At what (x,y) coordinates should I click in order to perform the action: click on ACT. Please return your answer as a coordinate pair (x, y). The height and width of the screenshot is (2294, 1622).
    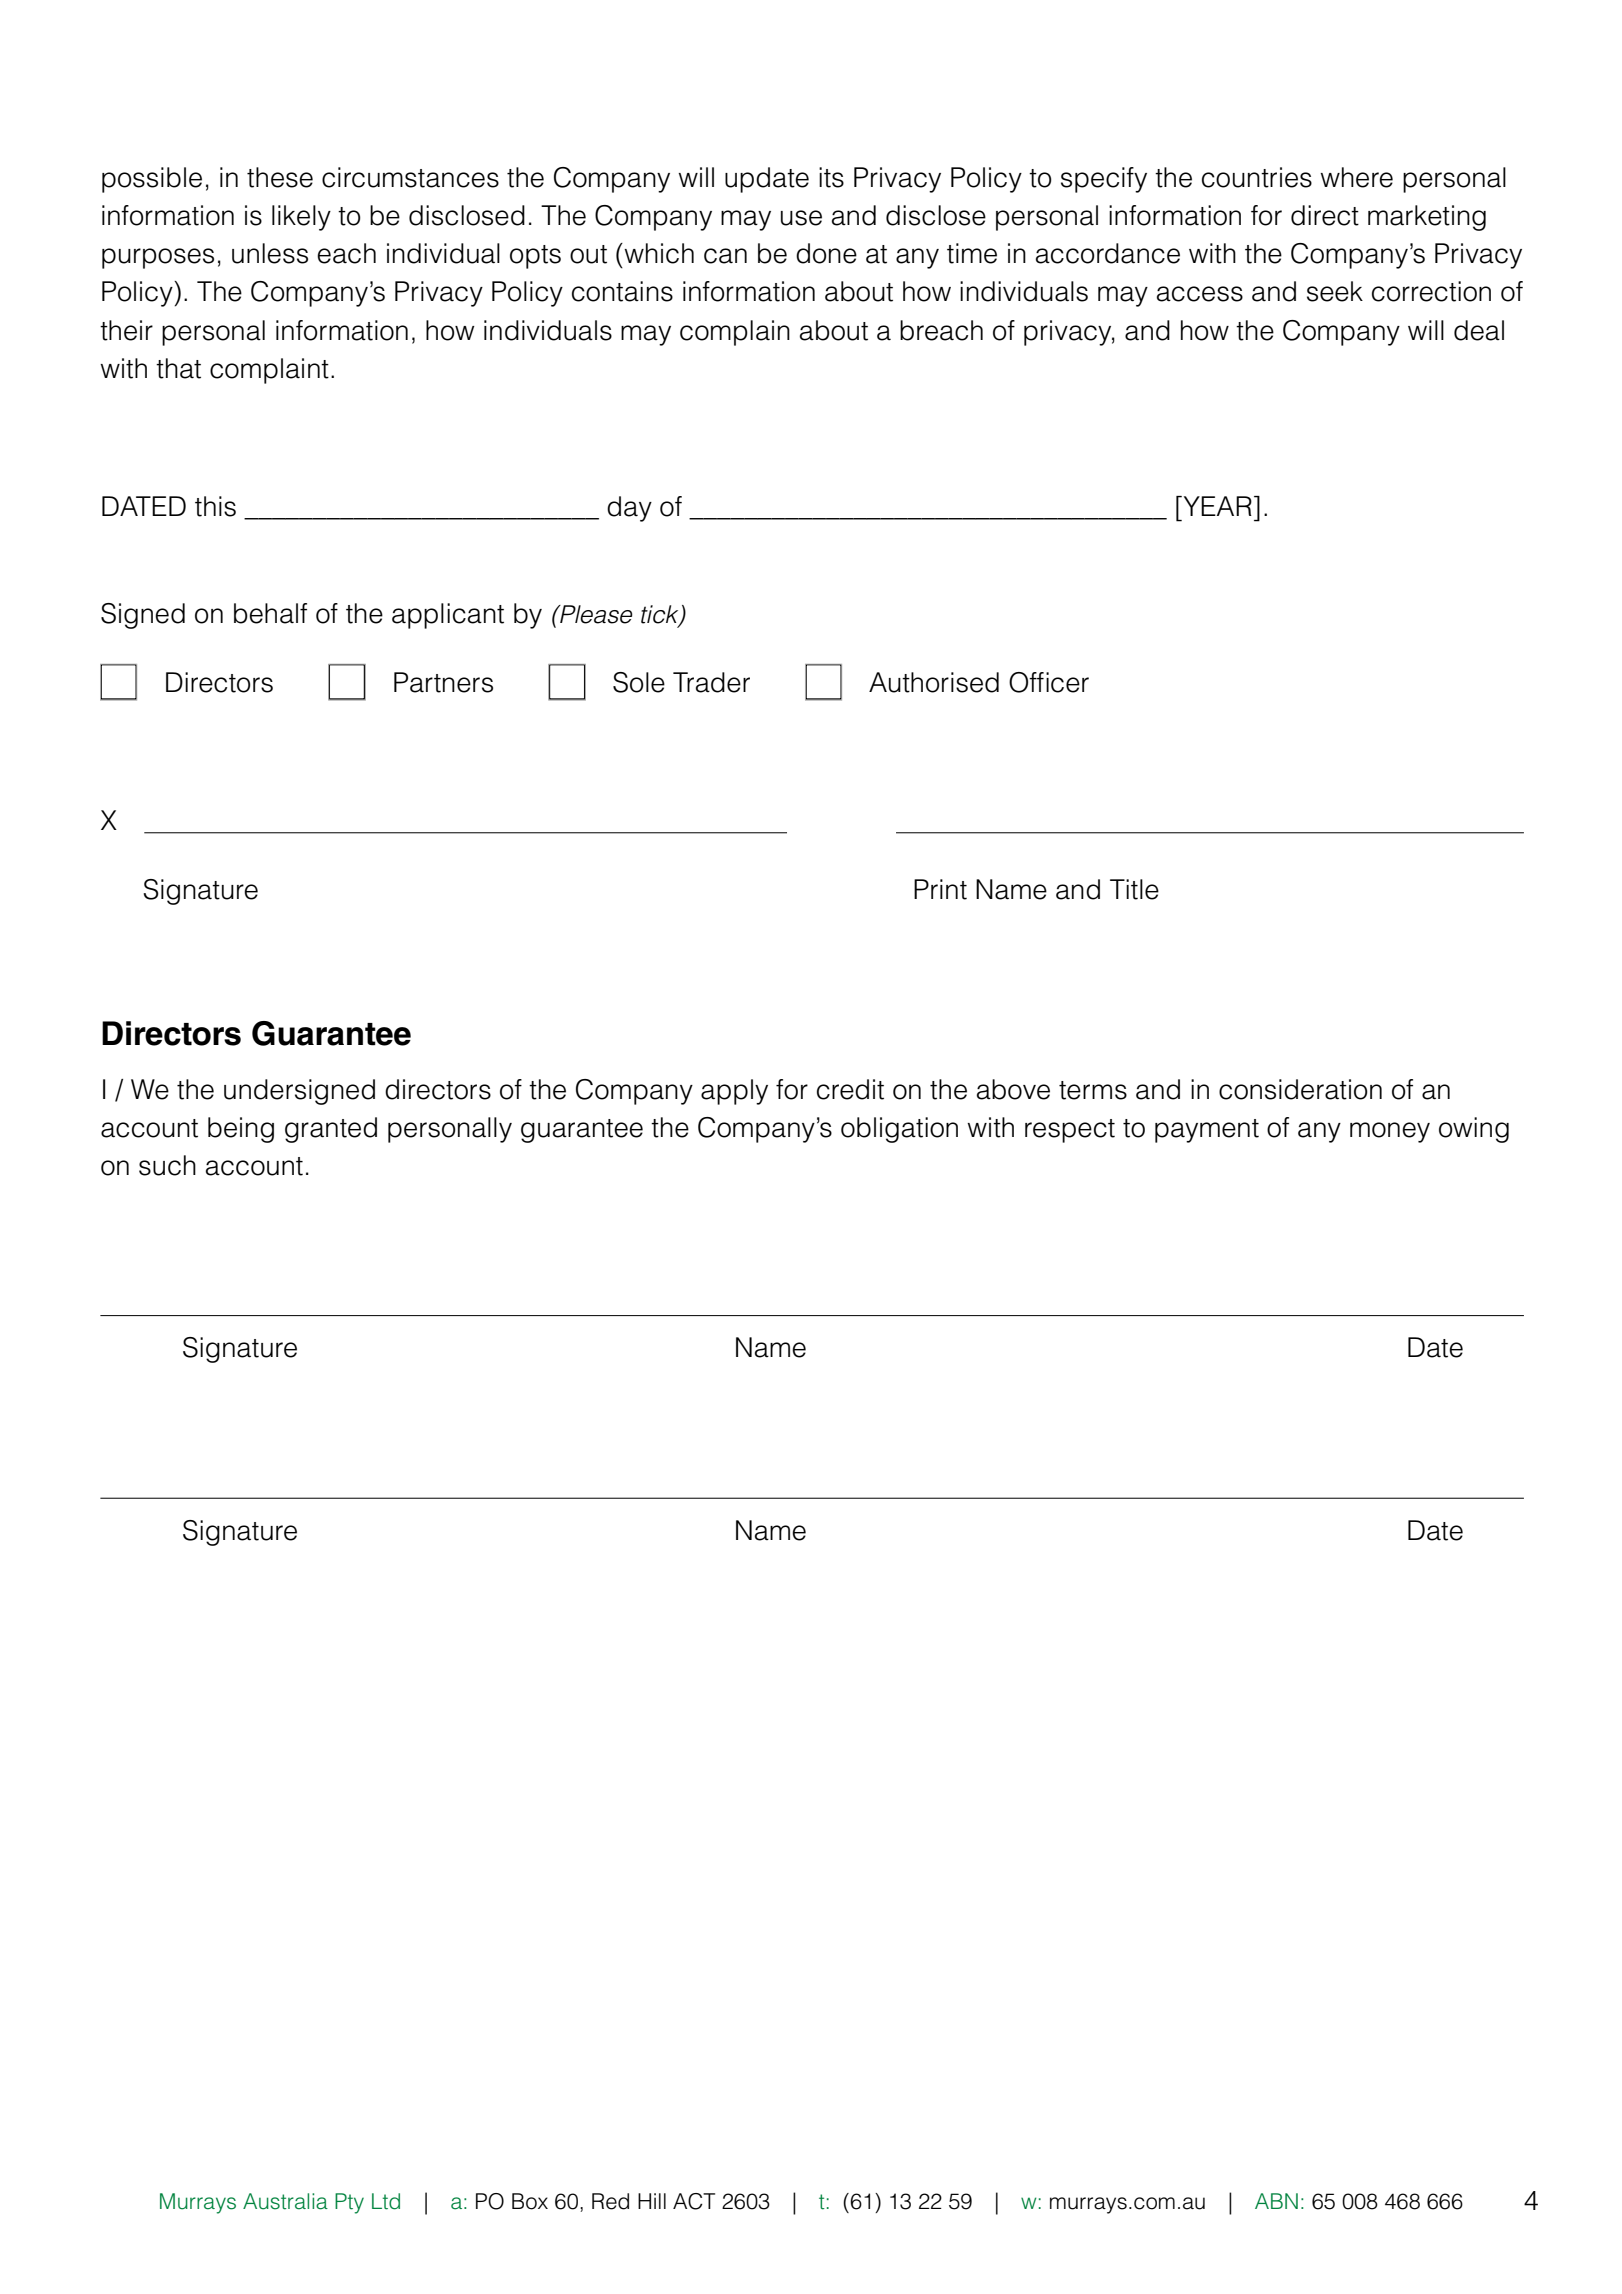
    Looking at the image, I should click on (694, 2201).
